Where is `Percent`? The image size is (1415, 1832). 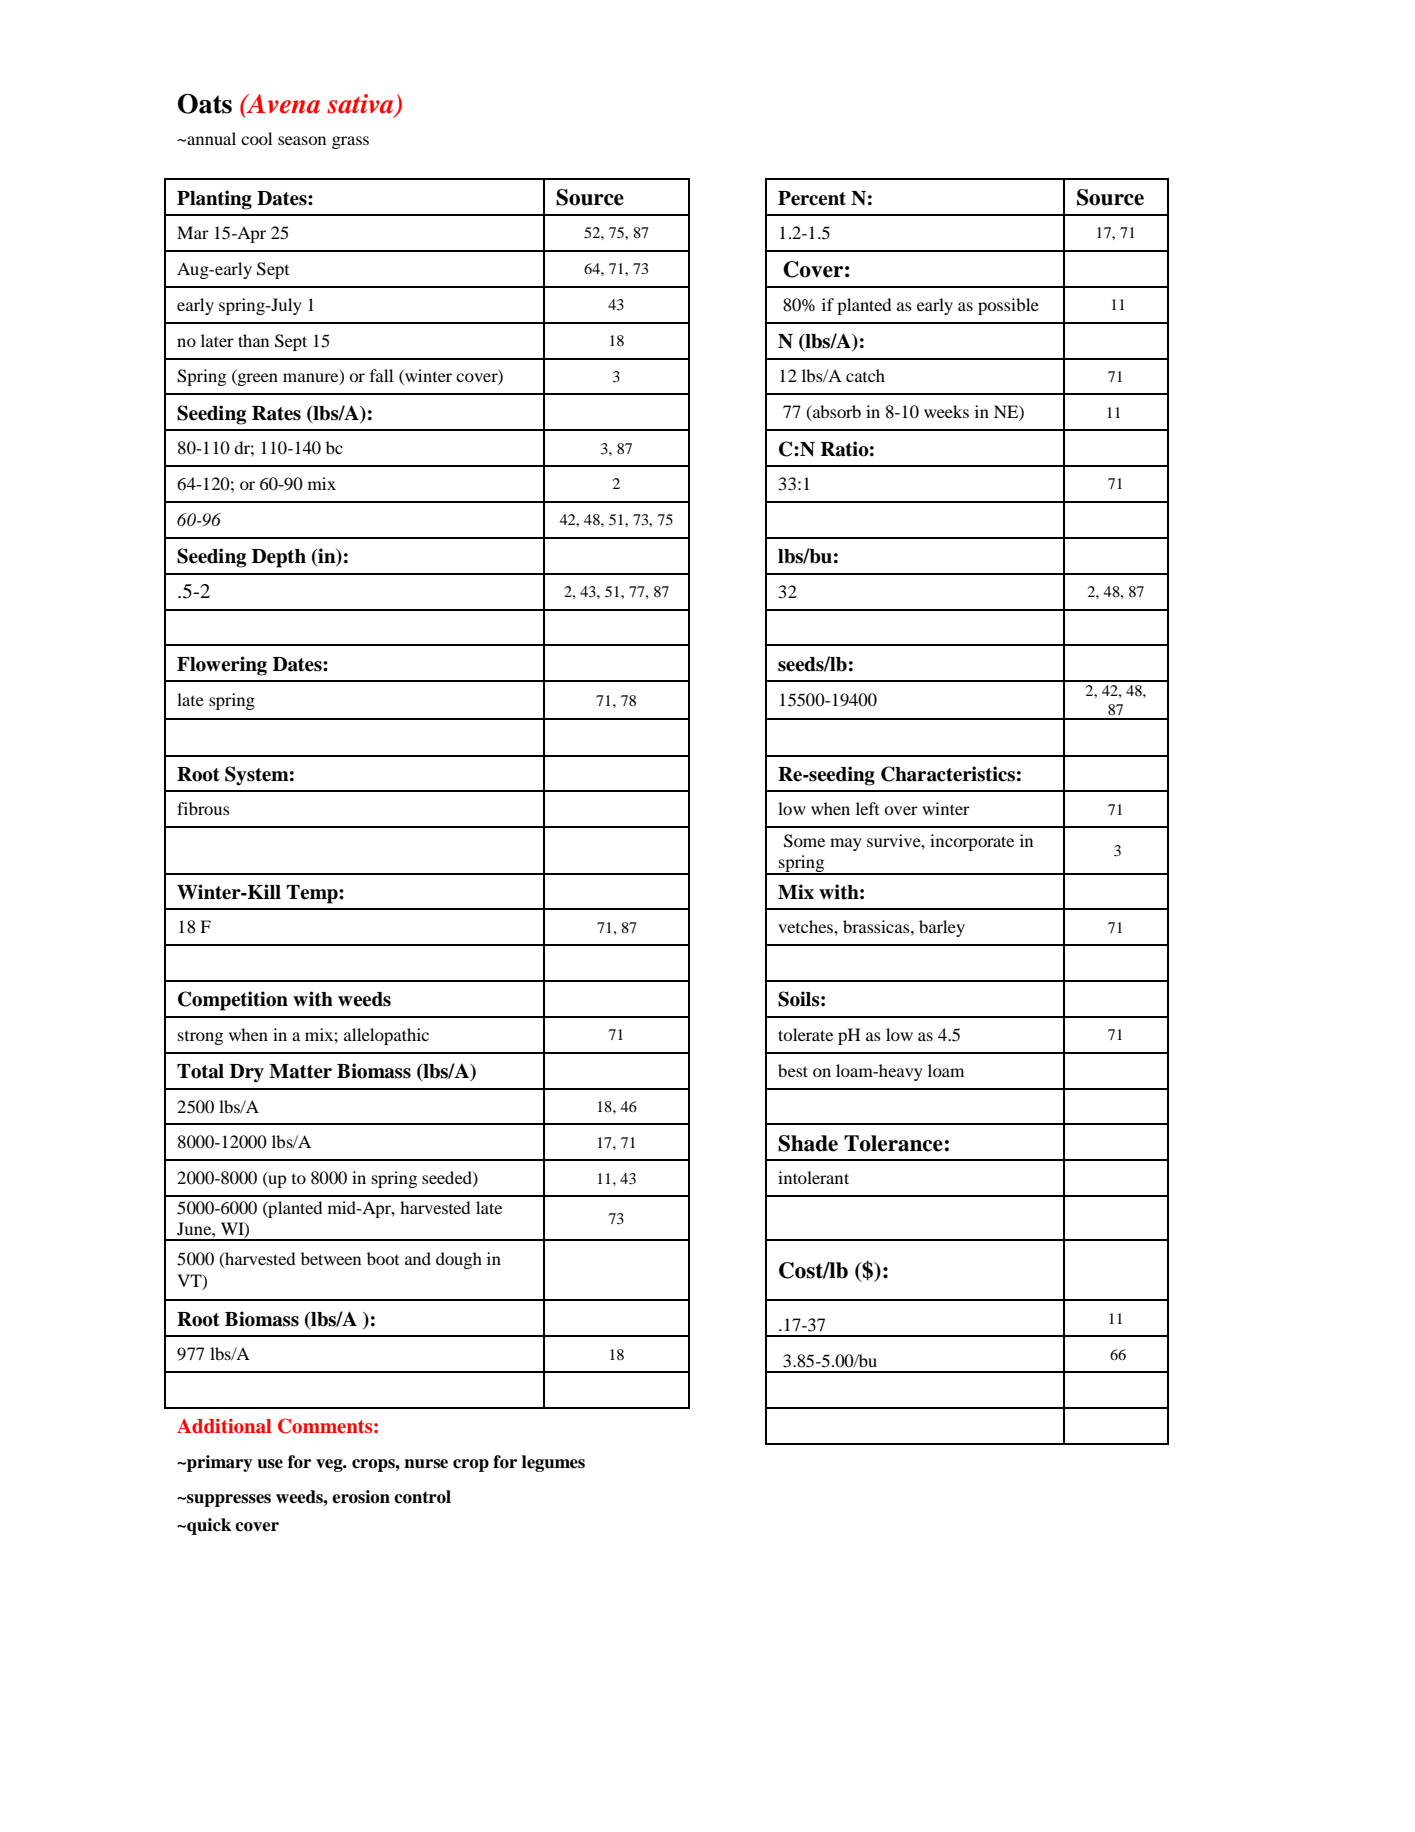 Percent is located at coordinates (812, 198).
